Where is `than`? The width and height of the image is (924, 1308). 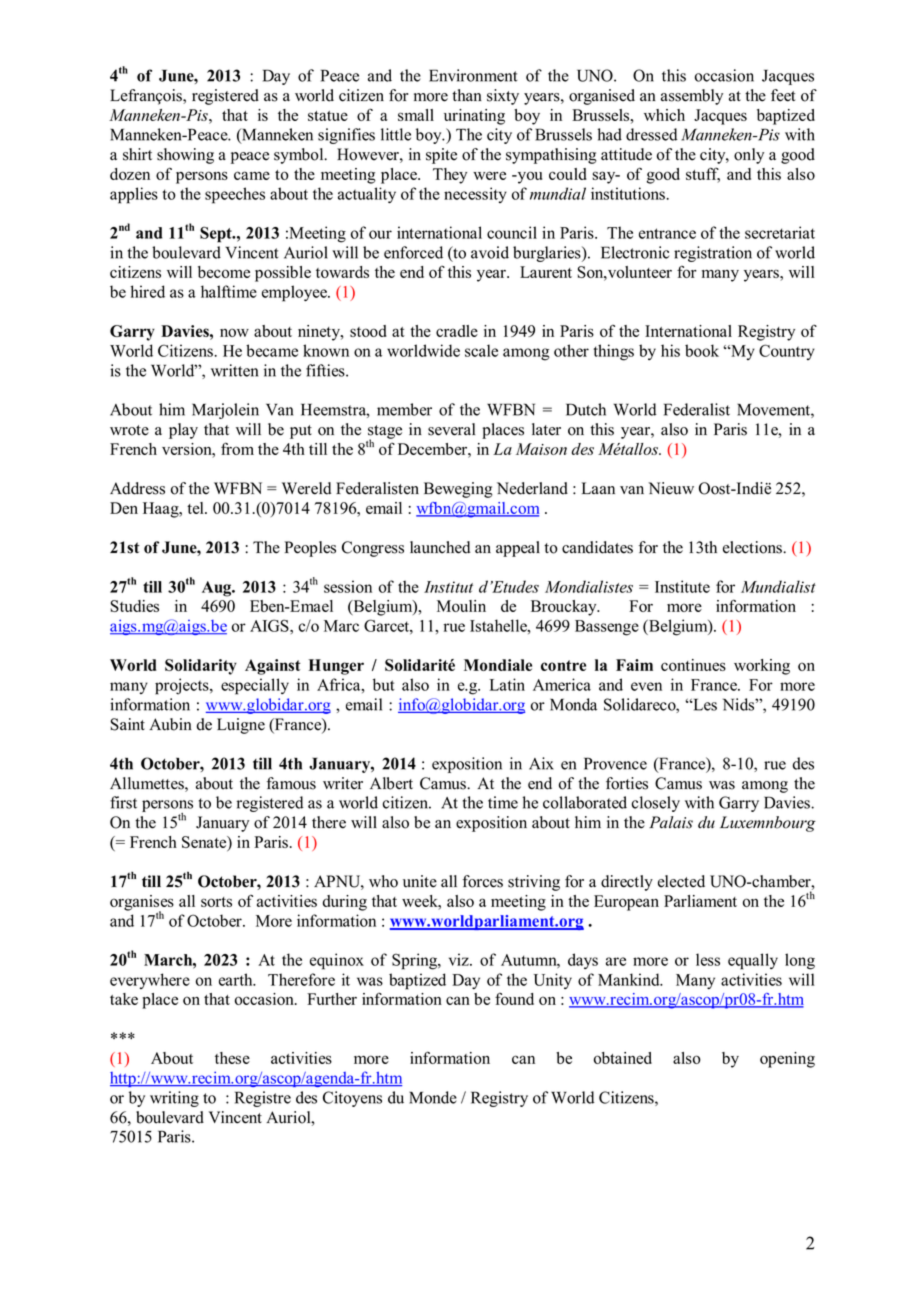
than is located at coordinates (467, 95).
